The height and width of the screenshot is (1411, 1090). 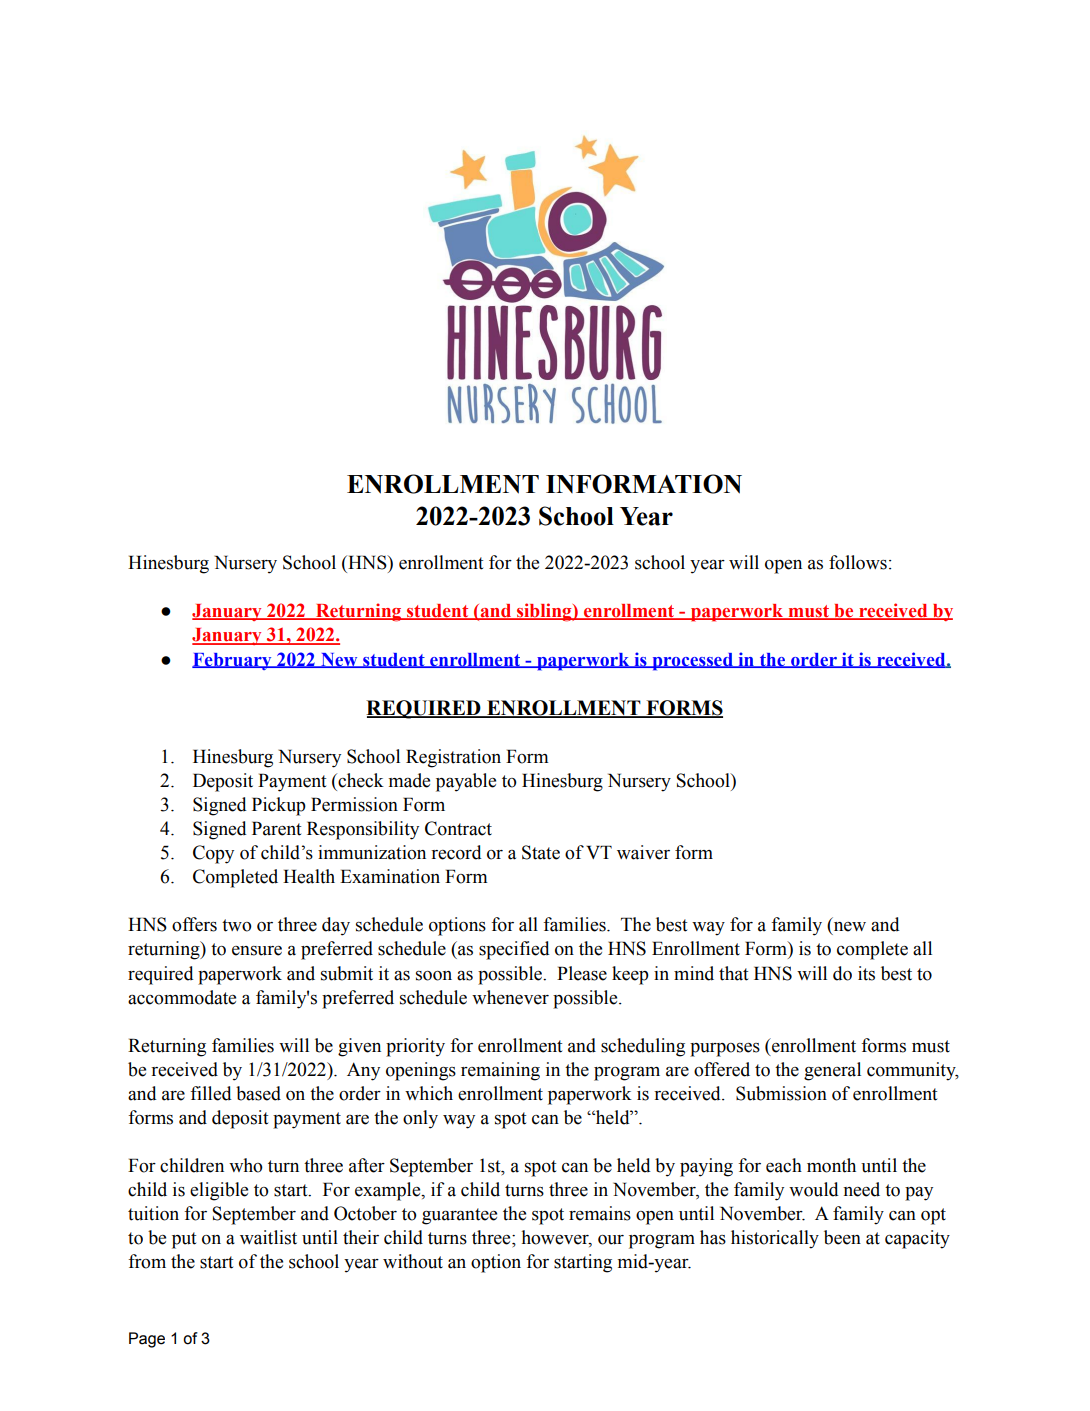 What do you see at coordinates (147, 1340) in the screenshot?
I see `Page` at bounding box center [147, 1340].
